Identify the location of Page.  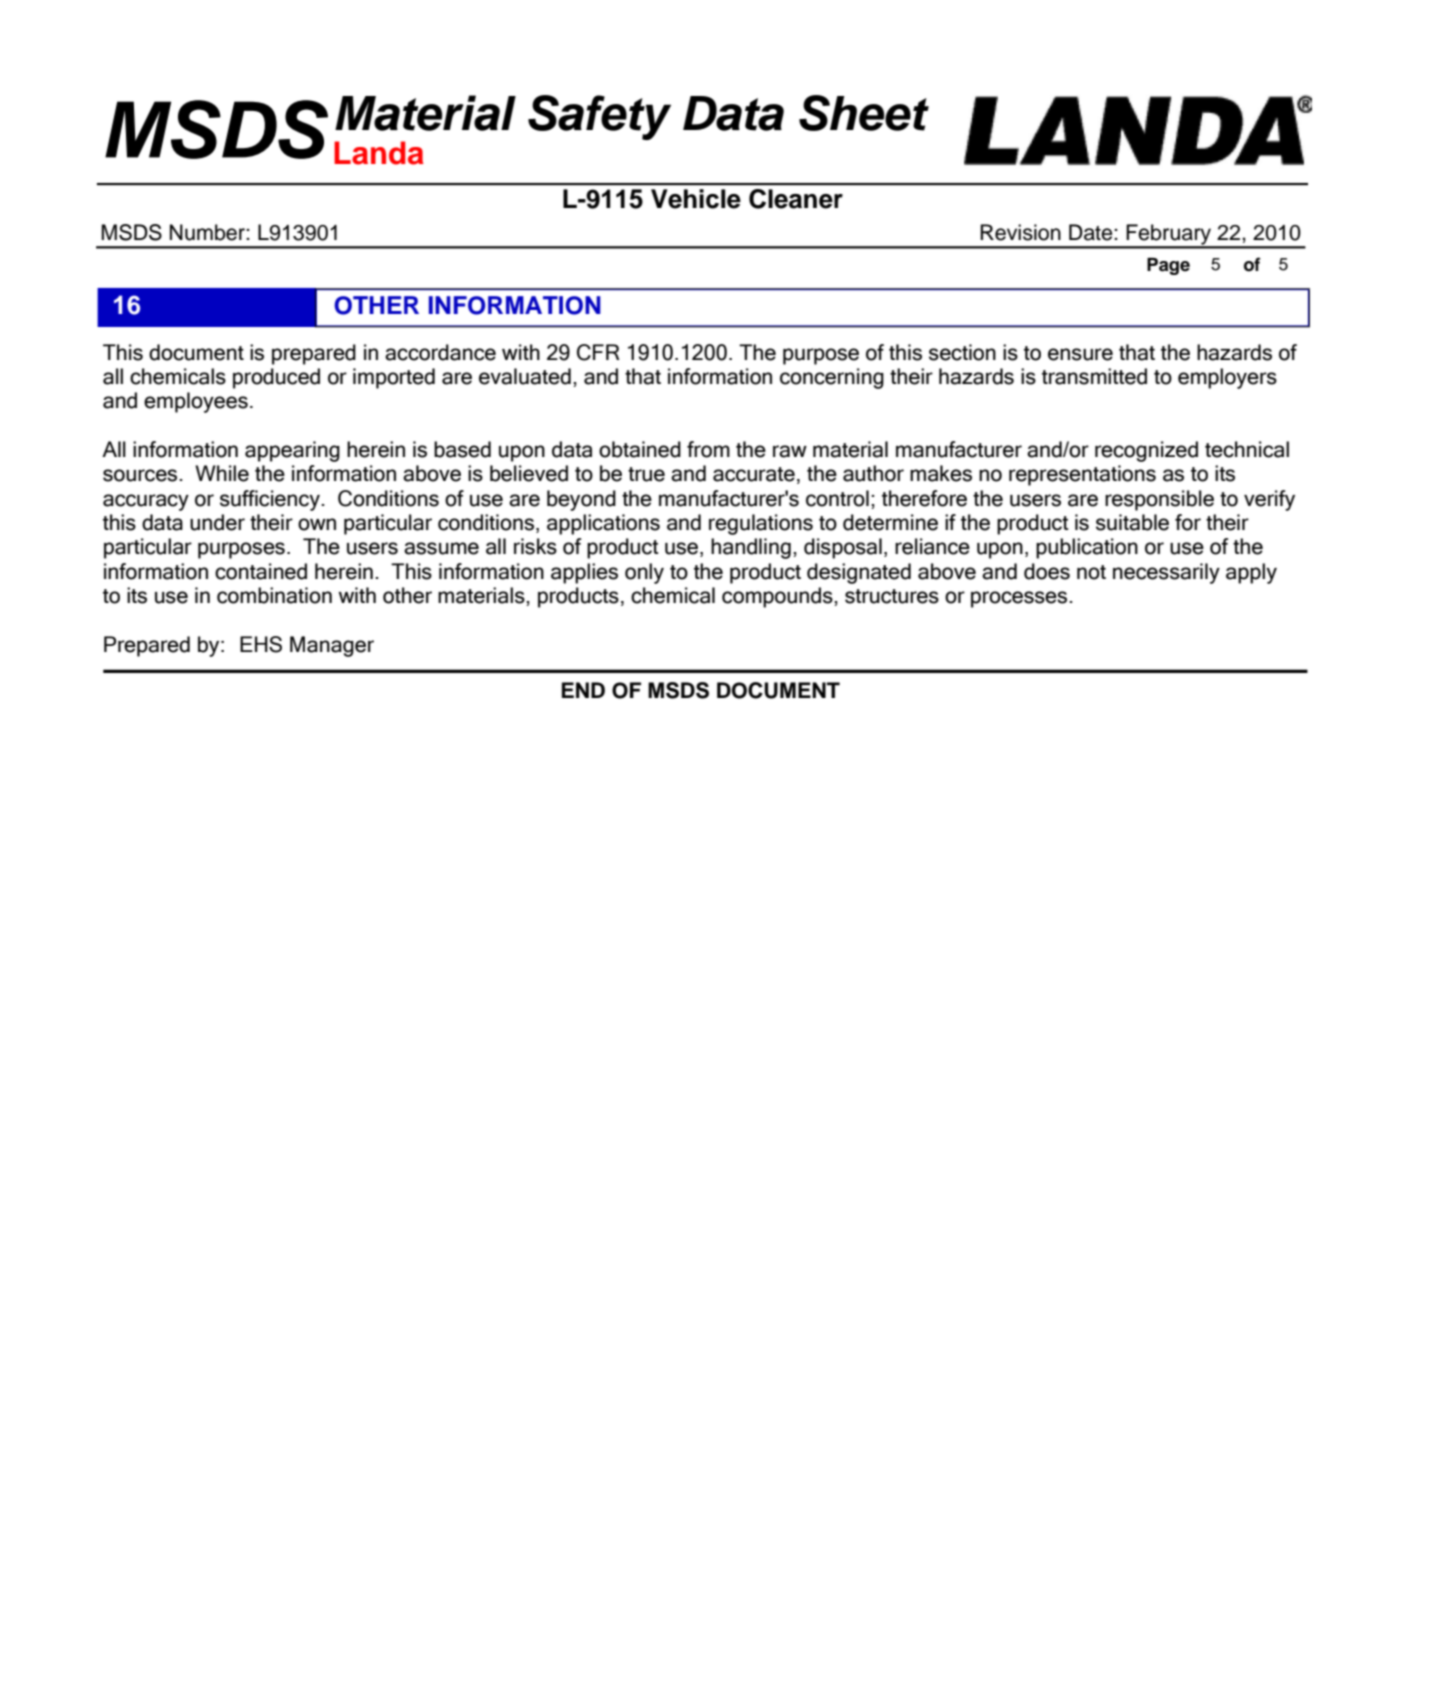
(1168, 266).
